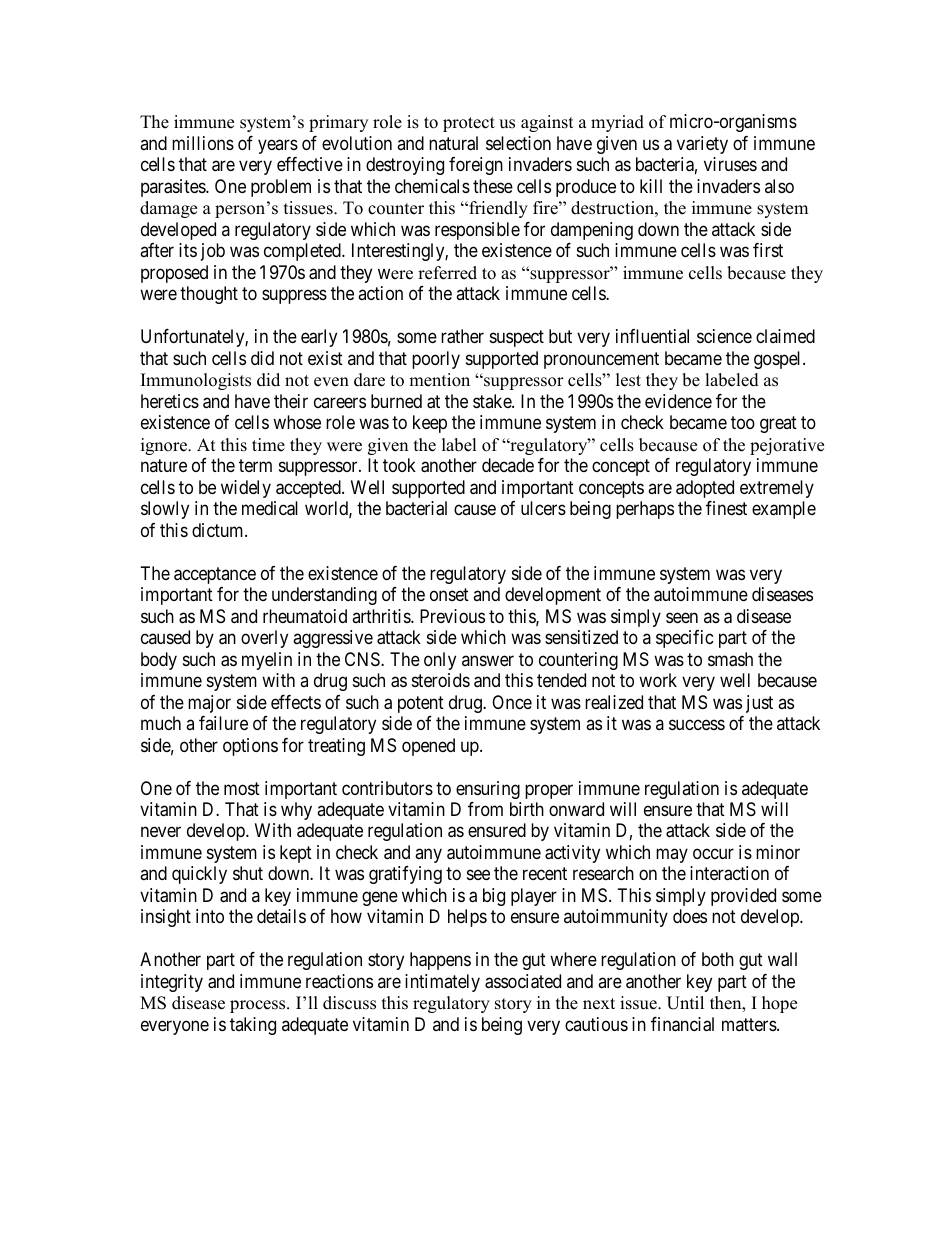  I want to click on variety, so click(702, 145).
